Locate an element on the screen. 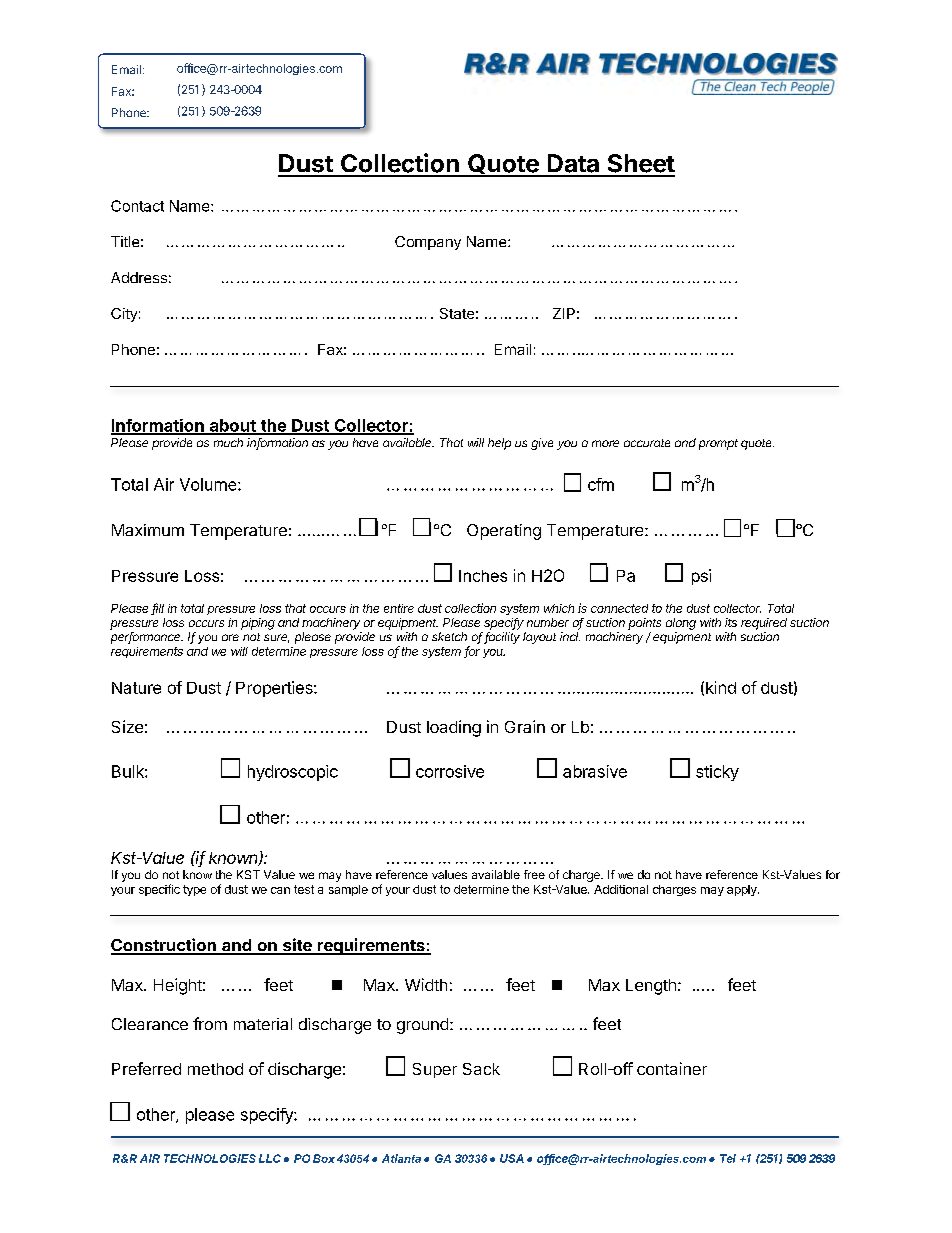 This screenshot has width=952, height=1233. accurate is located at coordinates (647, 443).
